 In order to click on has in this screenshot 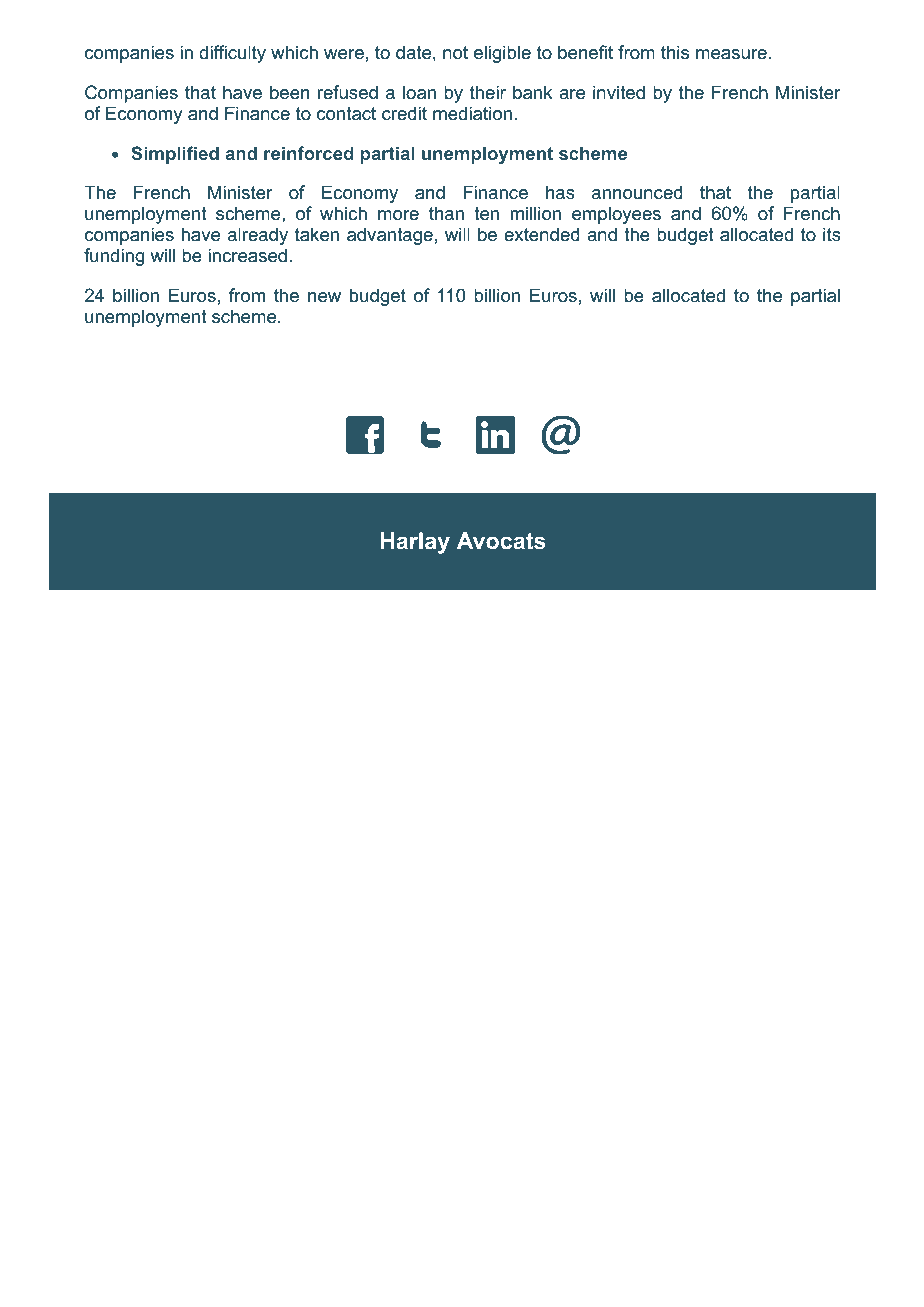, I will do `click(560, 192)`.
